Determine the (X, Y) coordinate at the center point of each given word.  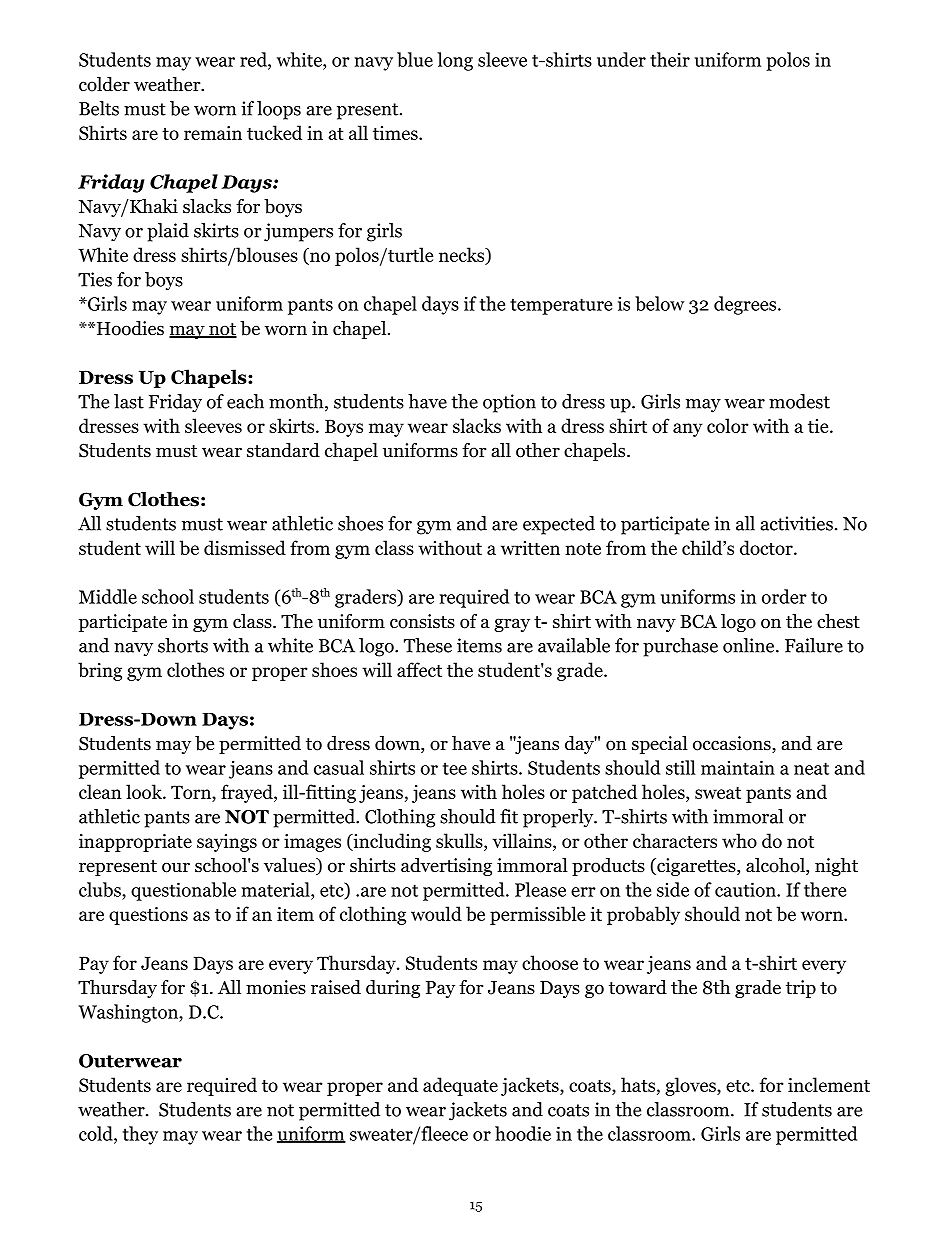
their (670, 59)
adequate (460, 1086)
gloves (691, 1086)
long (455, 61)
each (245, 401)
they (140, 1135)
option (509, 403)
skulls (460, 840)
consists (422, 621)
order (784, 596)
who (739, 840)
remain (213, 133)
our (176, 867)
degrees (745, 305)
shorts (183, 645)
